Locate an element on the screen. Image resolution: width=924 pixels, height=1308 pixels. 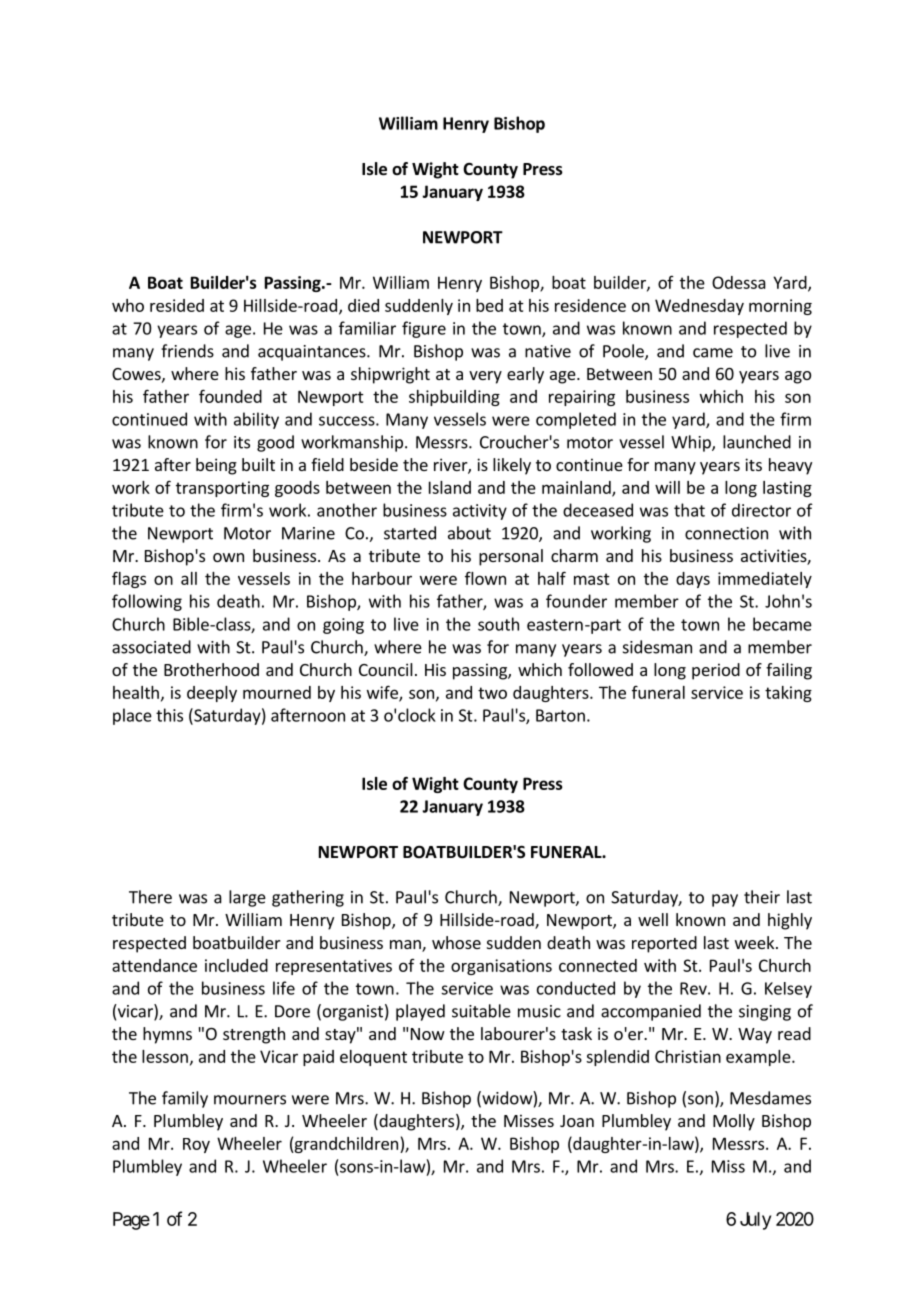
bed is located at coordinates (489, 305).
